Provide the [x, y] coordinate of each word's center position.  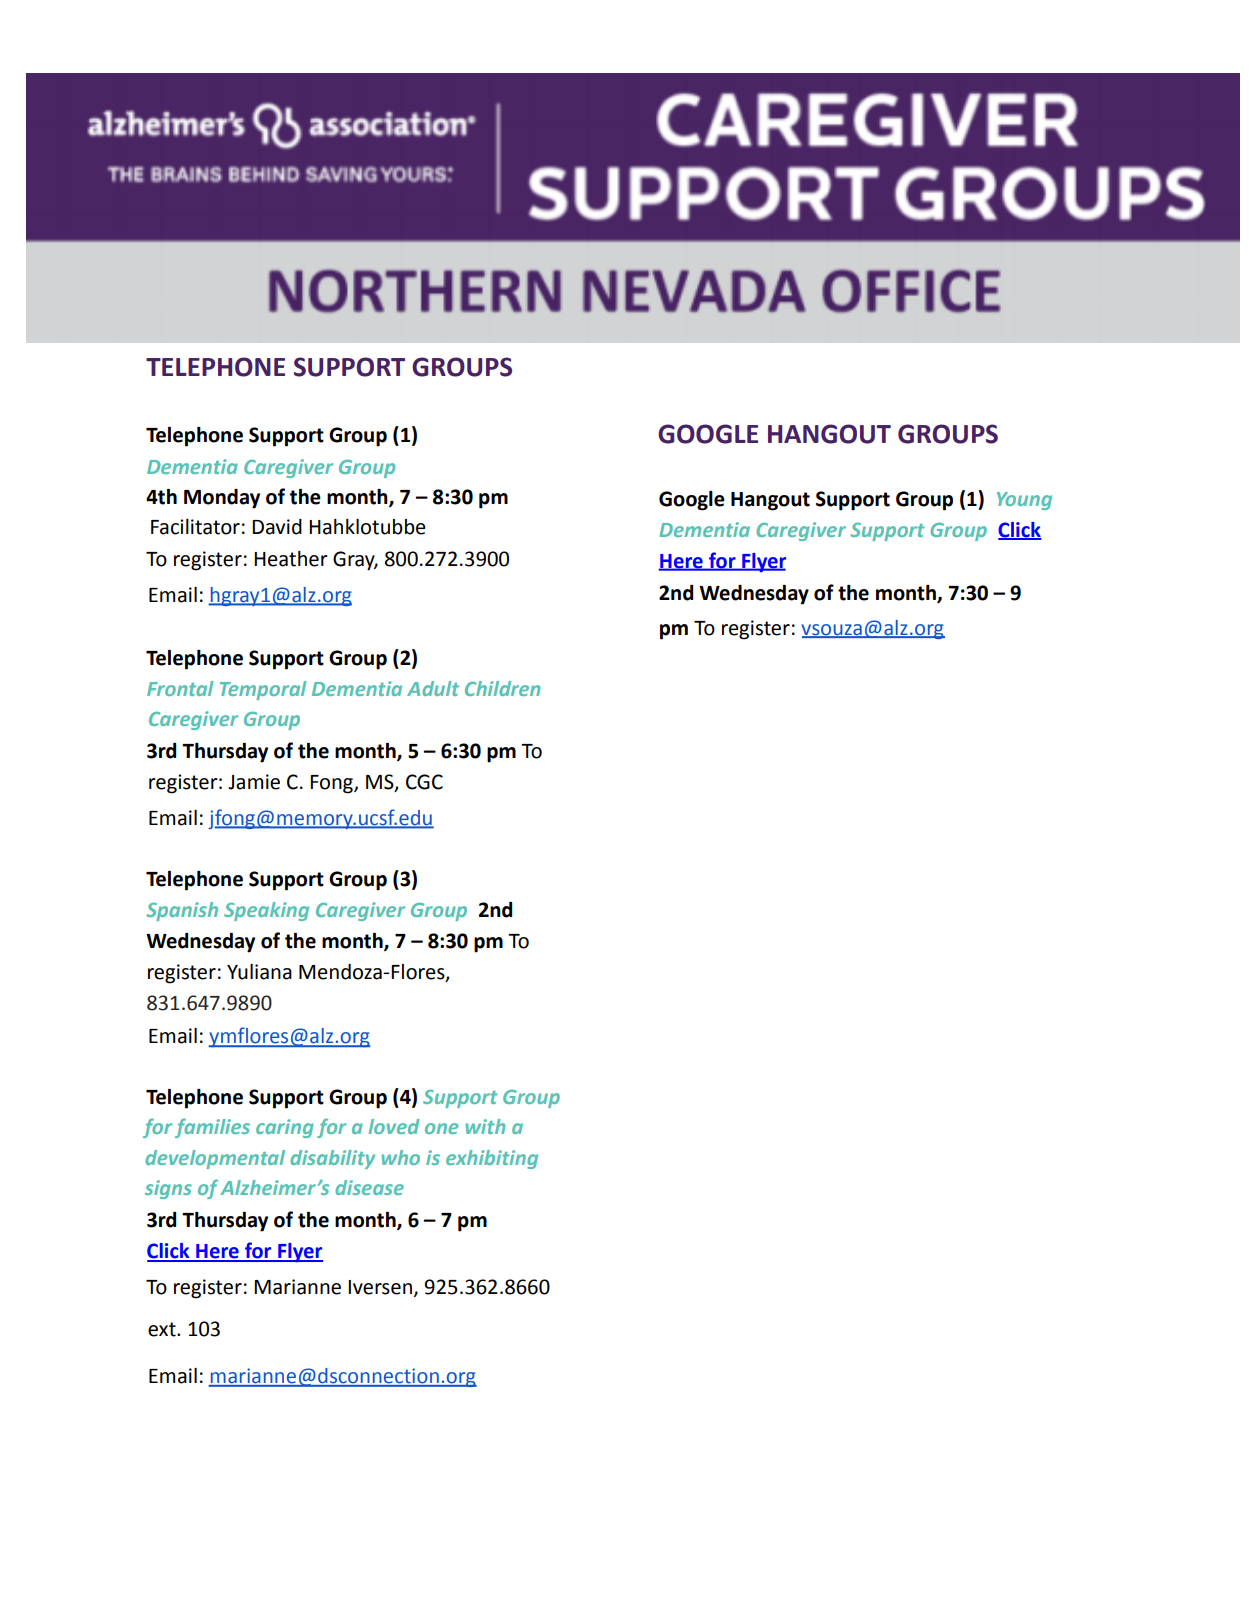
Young [1024, 501]
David [277, 527]
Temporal [263, 690]
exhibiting [492, 1159]
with [485, 1126]
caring [285, 1128]
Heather [291, 559]
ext [163, 1329]
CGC [424, 782]
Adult [433, 688]
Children [502, 688]
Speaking [266, 911]
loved [394, 1126]
